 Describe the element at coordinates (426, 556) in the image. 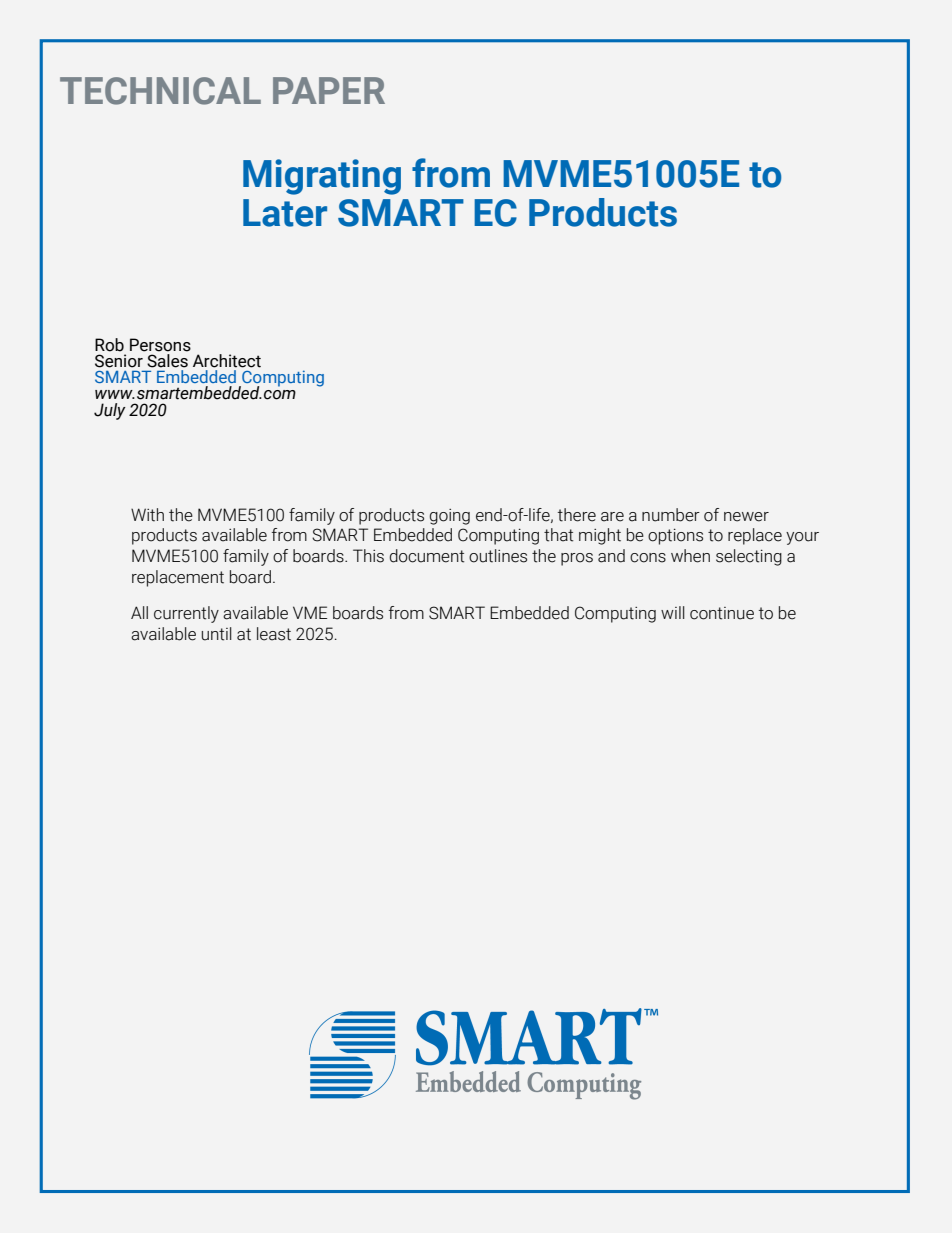

I see `document` at that location.
